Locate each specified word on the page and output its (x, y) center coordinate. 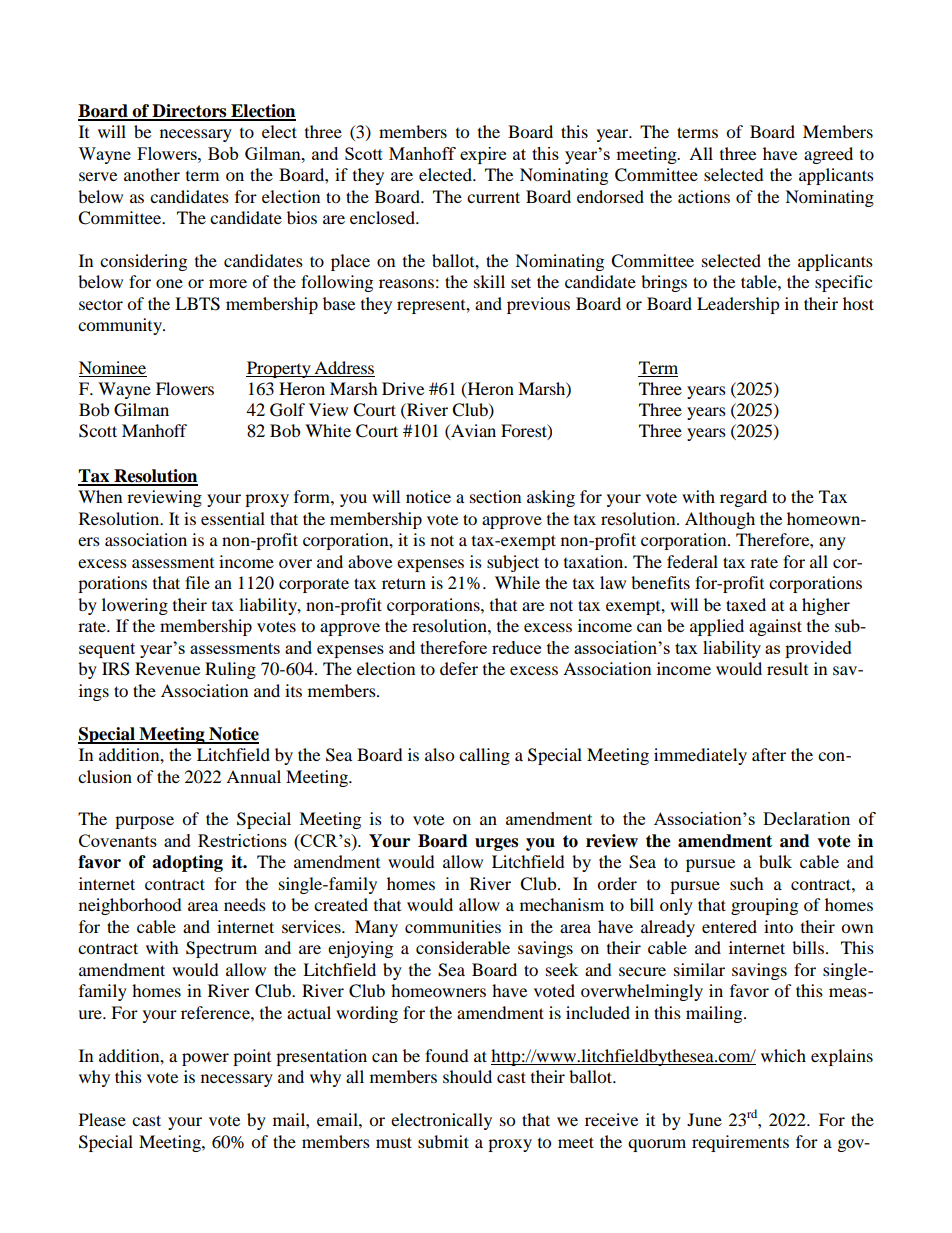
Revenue (167, 668)
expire (483, 155)
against (775, 627)
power (205, 1059)
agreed (828, 155)
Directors (189, 112)
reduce (516, 647)
